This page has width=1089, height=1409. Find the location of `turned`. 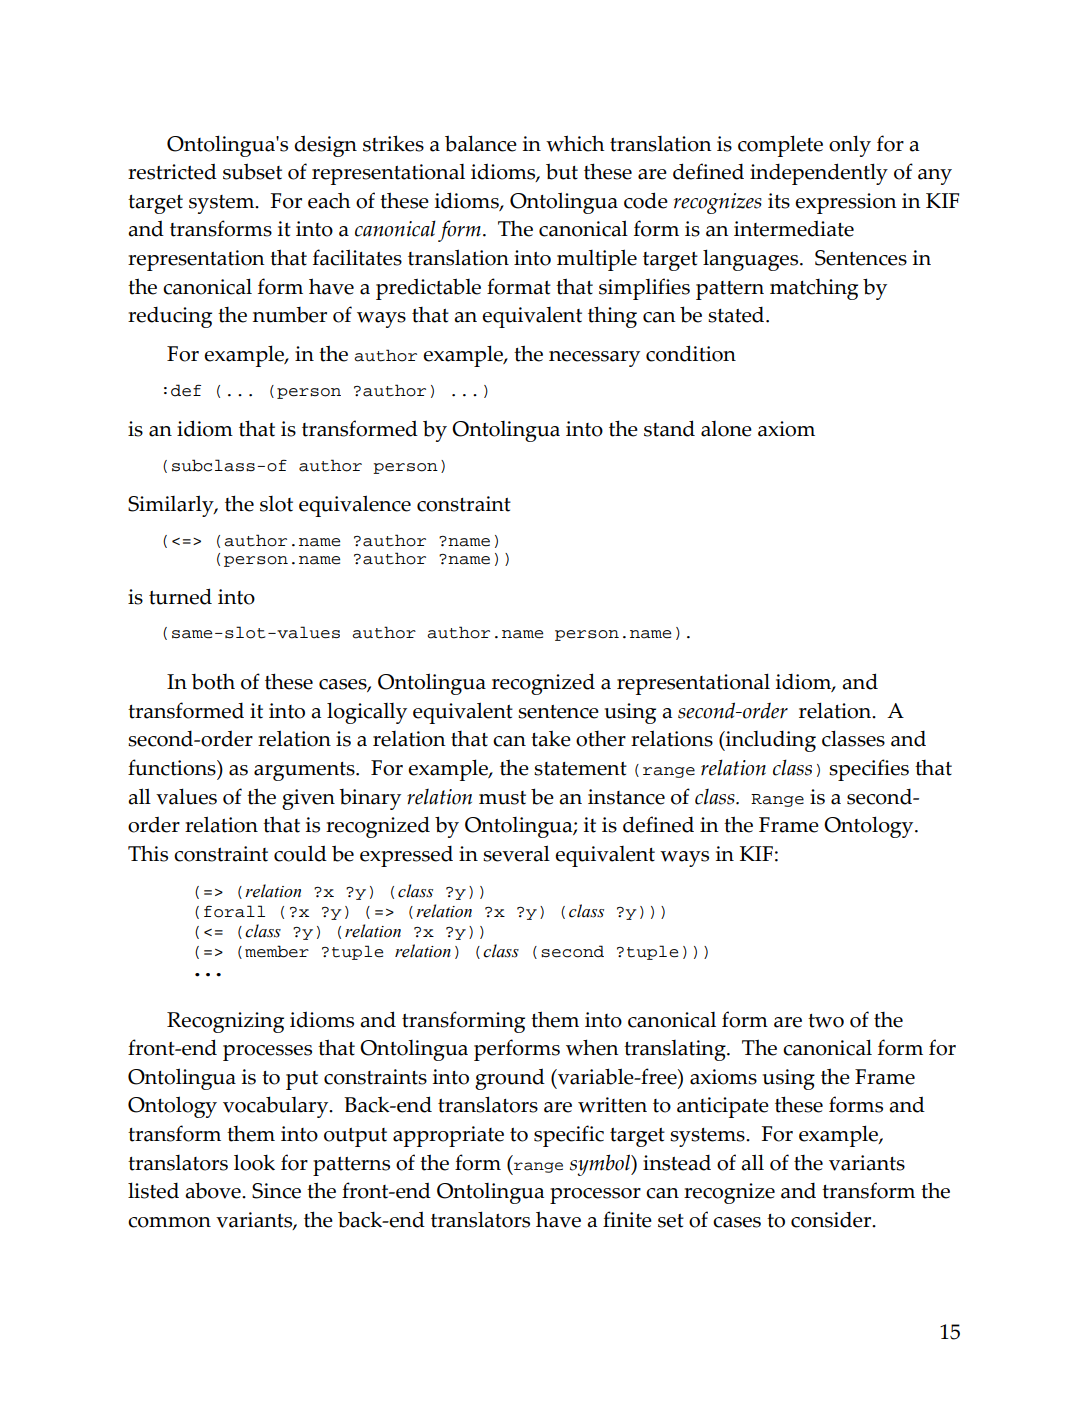

turned is located at coordinates (180, 596).
